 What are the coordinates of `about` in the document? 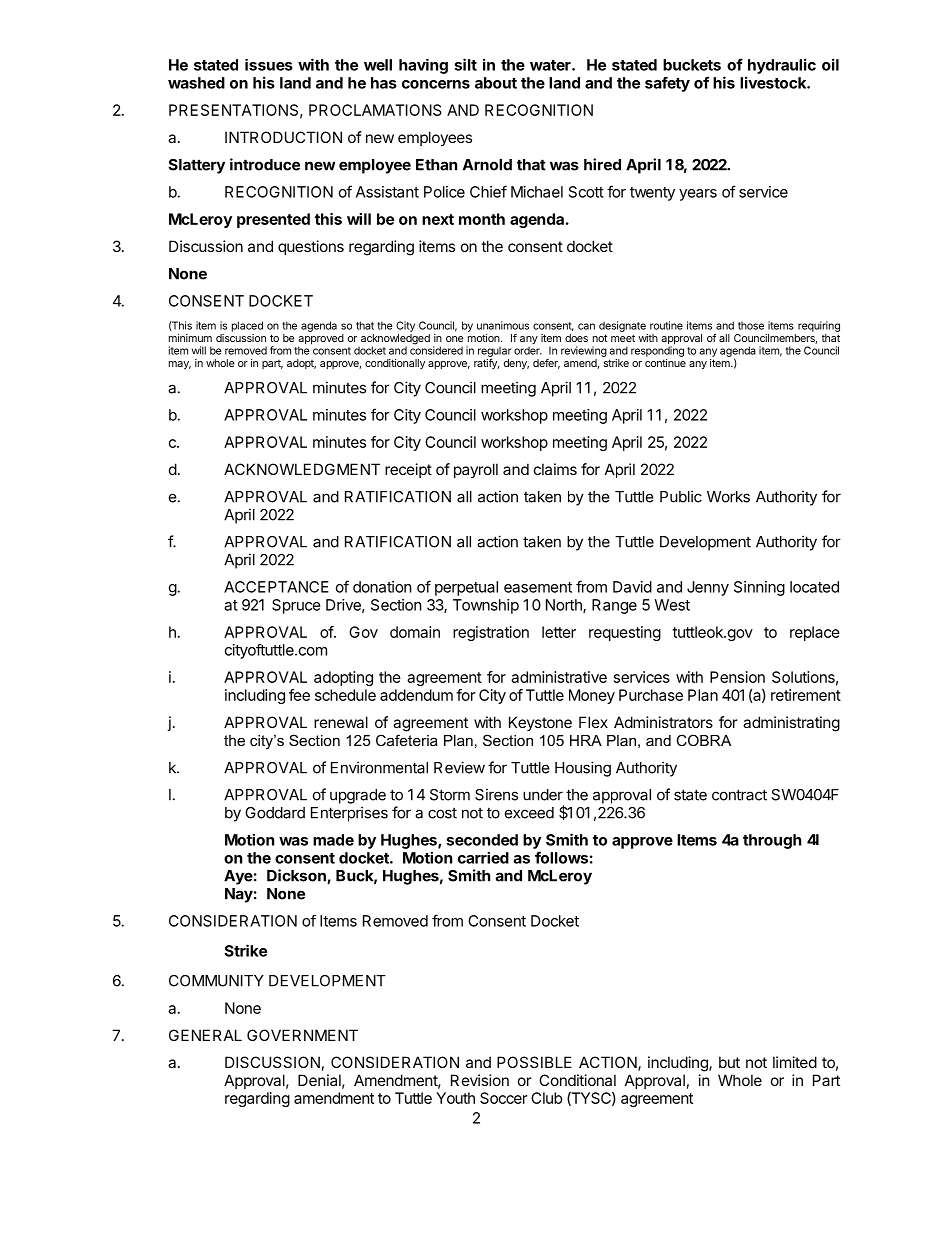 It's located at (496, 83).
